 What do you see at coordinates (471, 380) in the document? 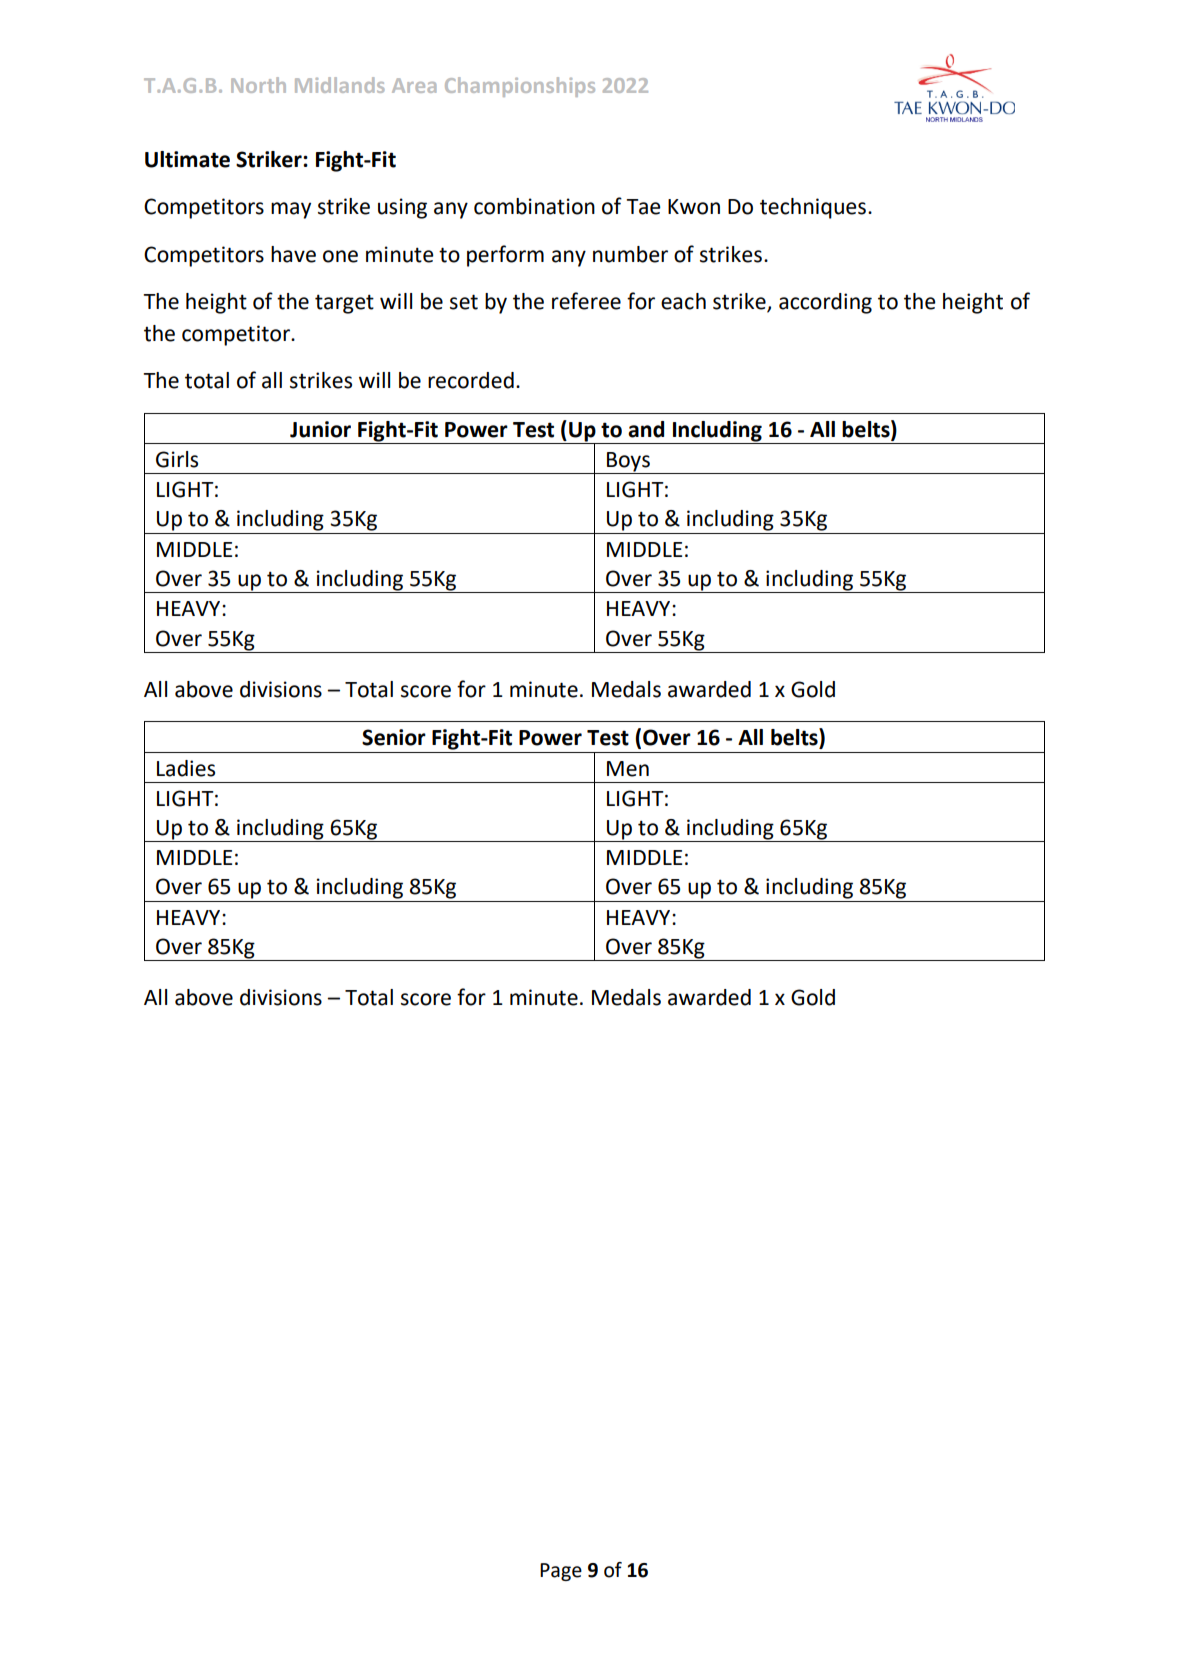
I see `recorded` at bounding box center [471, 380].
